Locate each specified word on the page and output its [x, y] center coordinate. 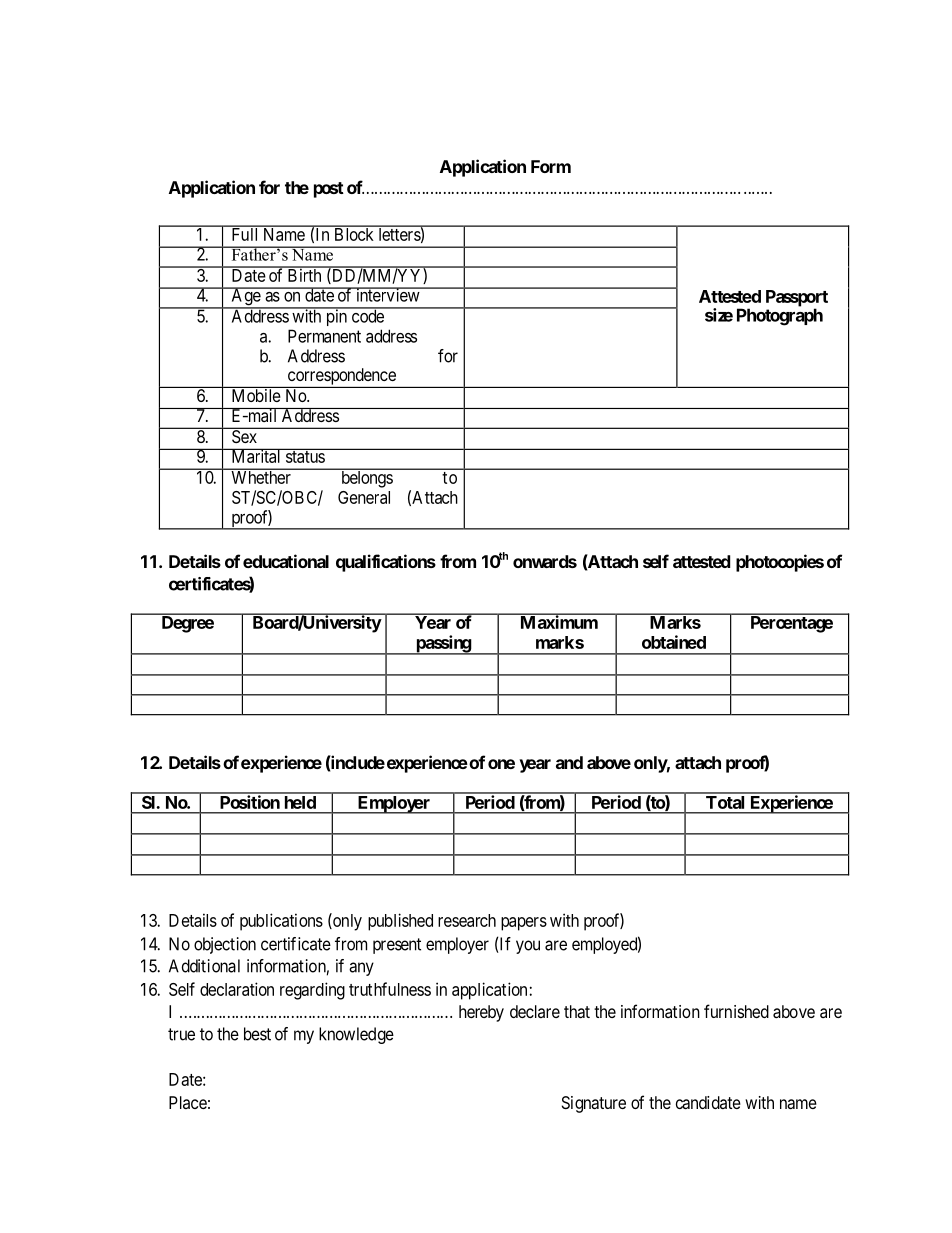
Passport [797, 299]
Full [245, 233]
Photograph [780, 317]
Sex [244, 436]
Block [354, 233]
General [364, 497]
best [257, 1034]
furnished [736, 1011]
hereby [481, 1013]
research [467, 920]
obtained [674, 642]
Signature [594, 1104]
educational [286, 561]
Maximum [559, 621]
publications [281, 922]
